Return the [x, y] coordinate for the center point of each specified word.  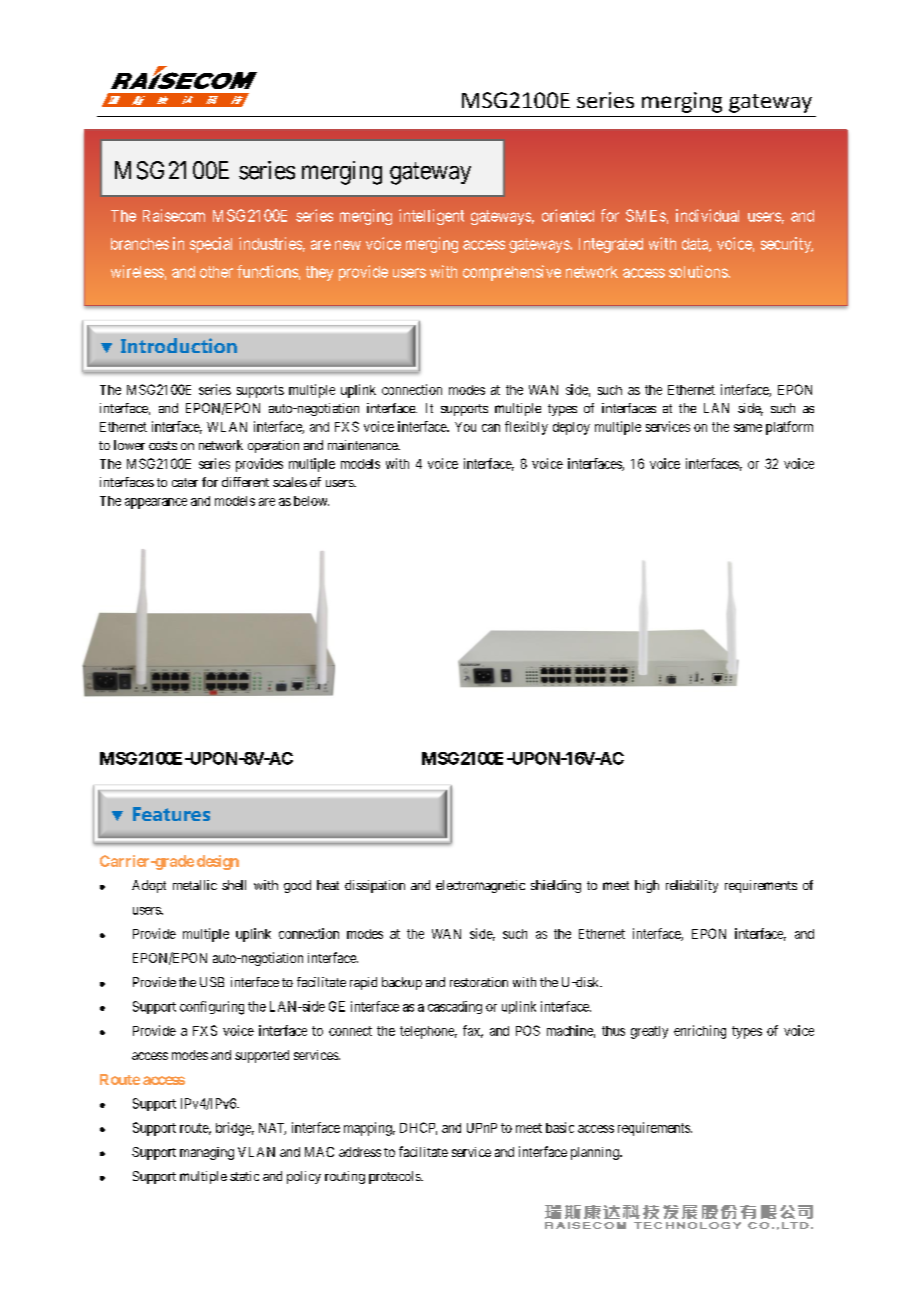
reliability [692, 886]
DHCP [418, 1128]
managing [207, 1153]
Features [171, 814]
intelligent [431, 217]
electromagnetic [480, 886]
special [211, 245]
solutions [699, 271]
